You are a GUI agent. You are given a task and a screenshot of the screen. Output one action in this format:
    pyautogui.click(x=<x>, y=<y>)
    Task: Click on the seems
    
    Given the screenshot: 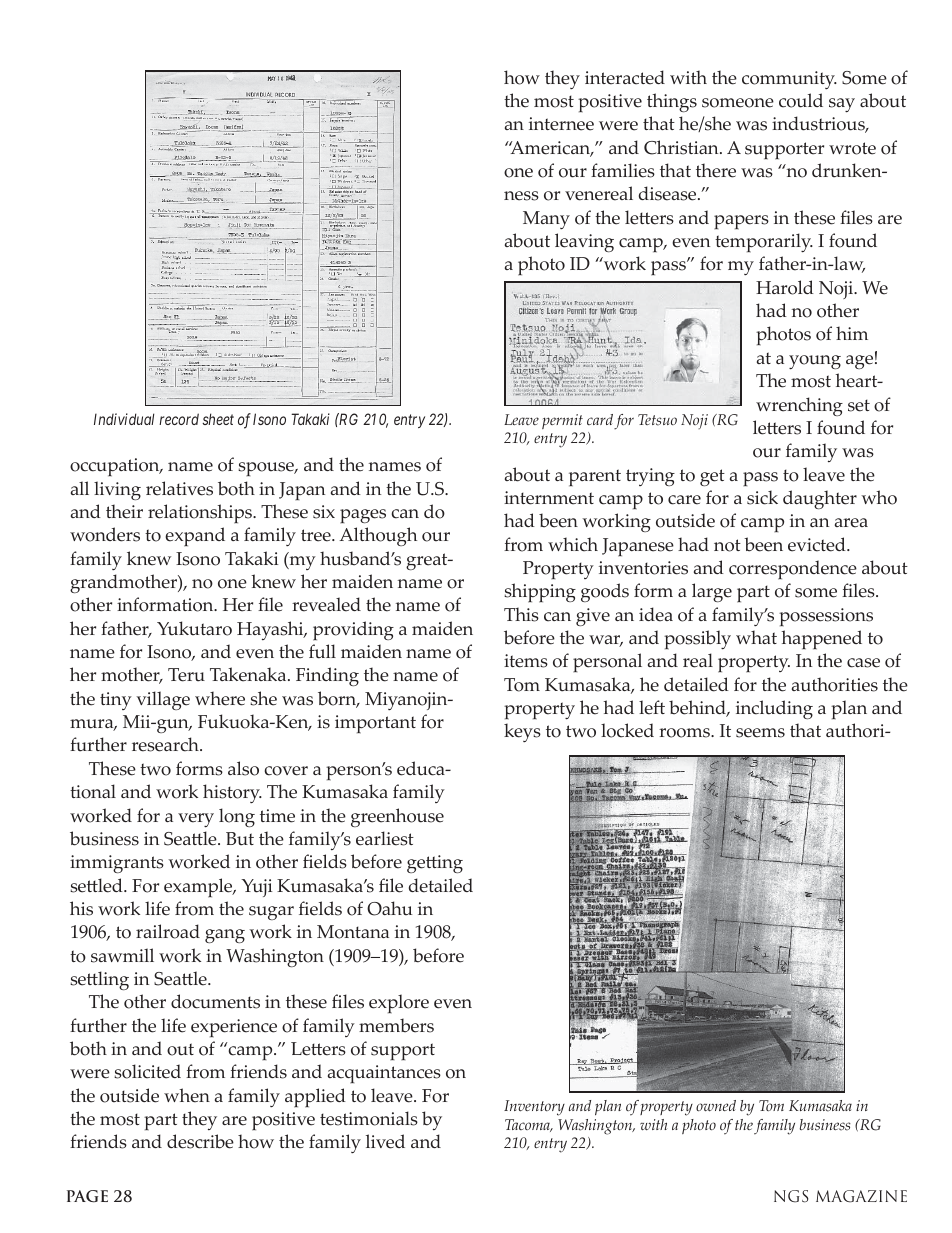 What is the action you would take?
    pyautogui.click(x=760, y=733)
